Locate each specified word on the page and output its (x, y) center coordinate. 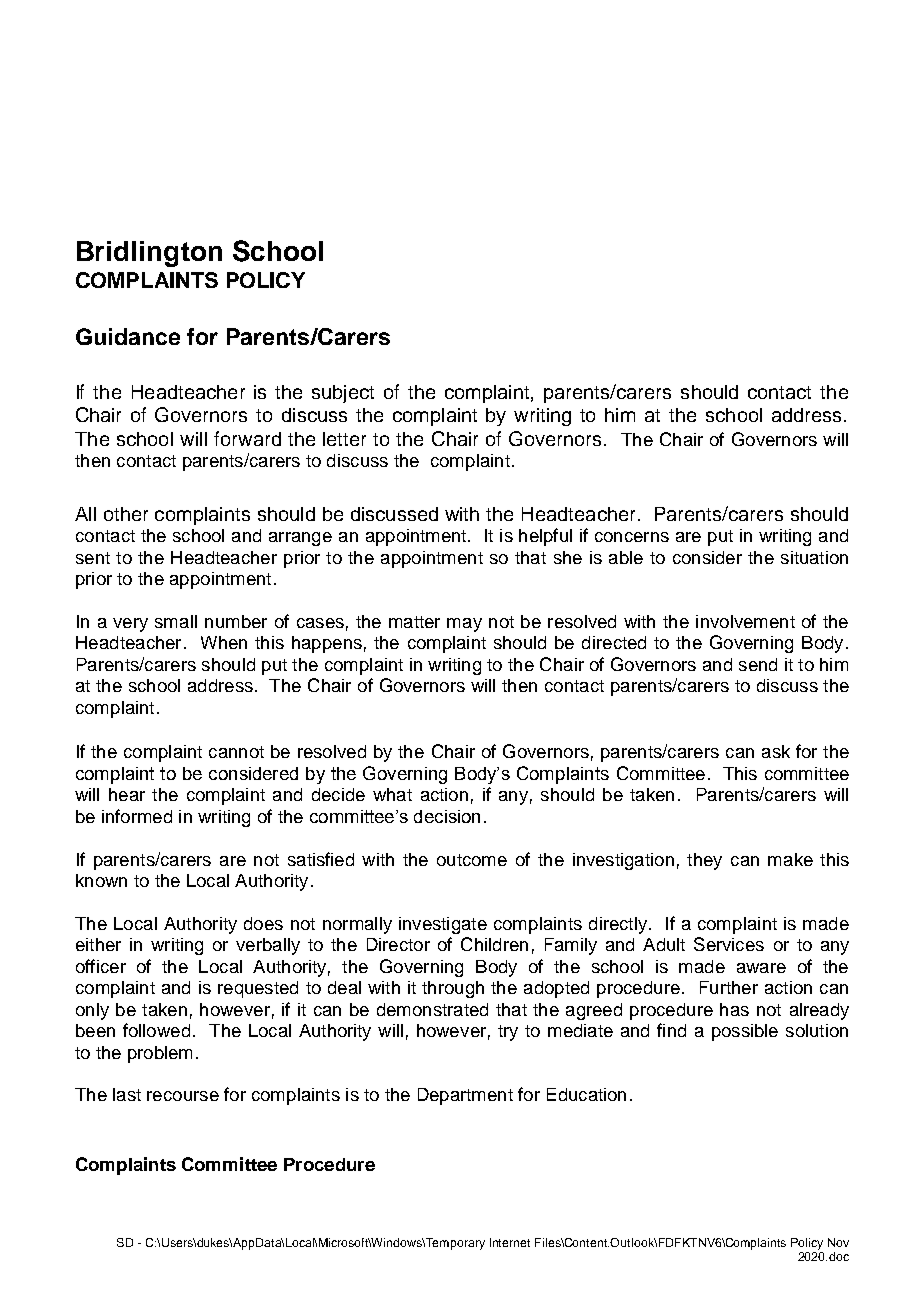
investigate (443, 925)
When (224, 642)
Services (729, 944)
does (263, 923)
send (758, 664)
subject (343, 394)
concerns (632, 537)
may (464, 625)
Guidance (128, 336)
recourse (183, 1096)
